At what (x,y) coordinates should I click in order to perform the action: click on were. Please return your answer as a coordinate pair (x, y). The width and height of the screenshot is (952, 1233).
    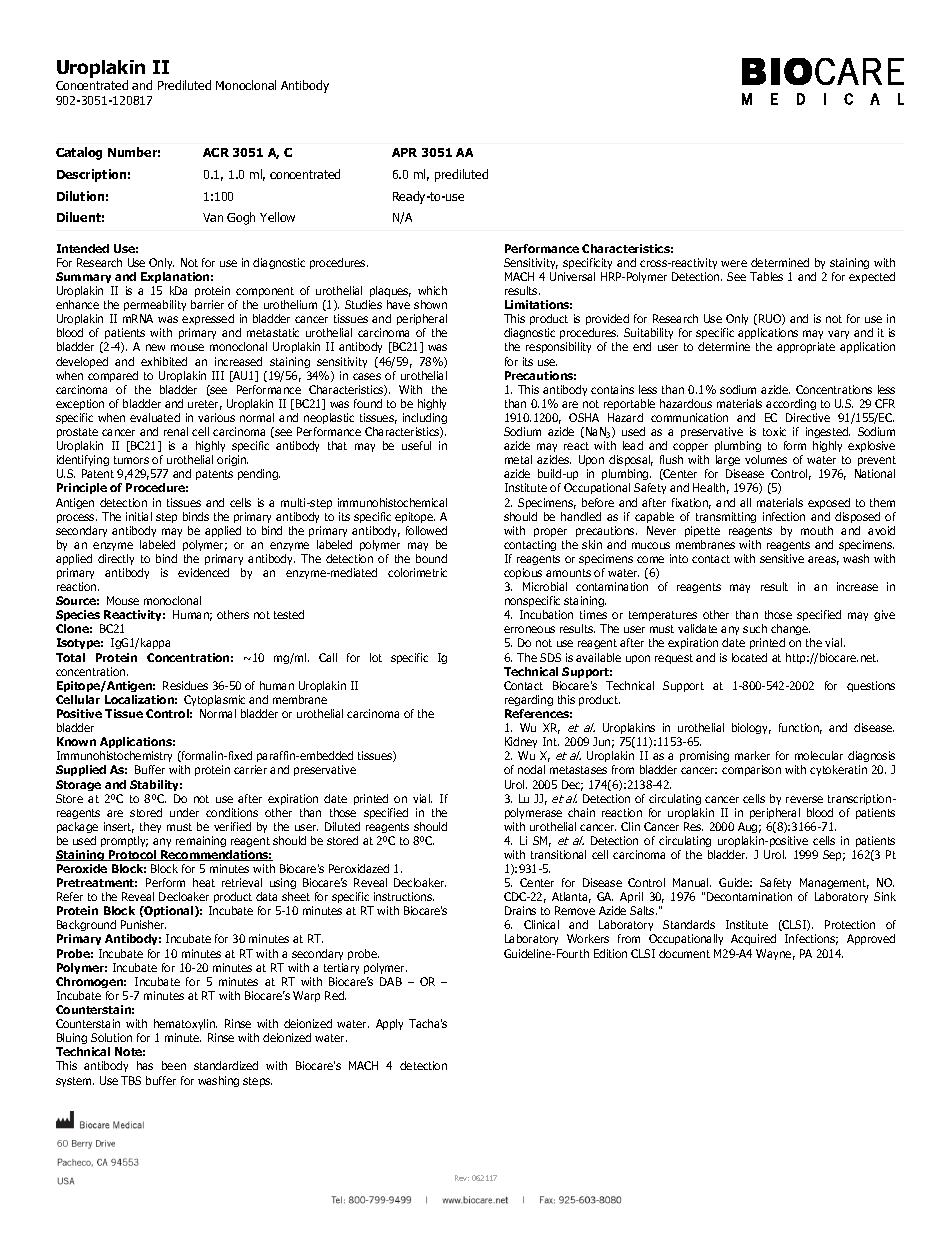
    Looking at the image, I should click on (734, 263).
